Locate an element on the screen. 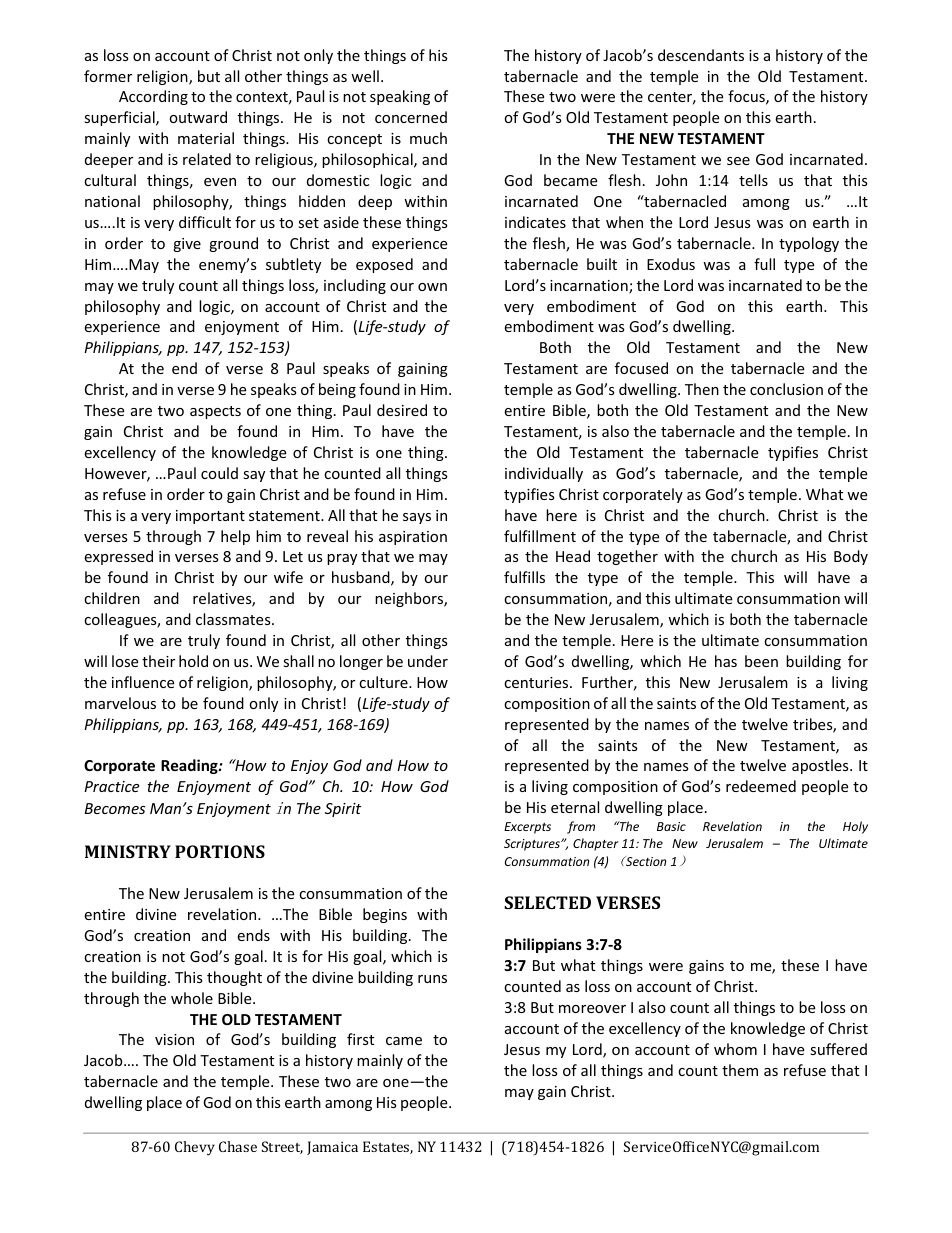 This screenshot has height=1233, width=952. classmates is located at coordinates (234, 619).
